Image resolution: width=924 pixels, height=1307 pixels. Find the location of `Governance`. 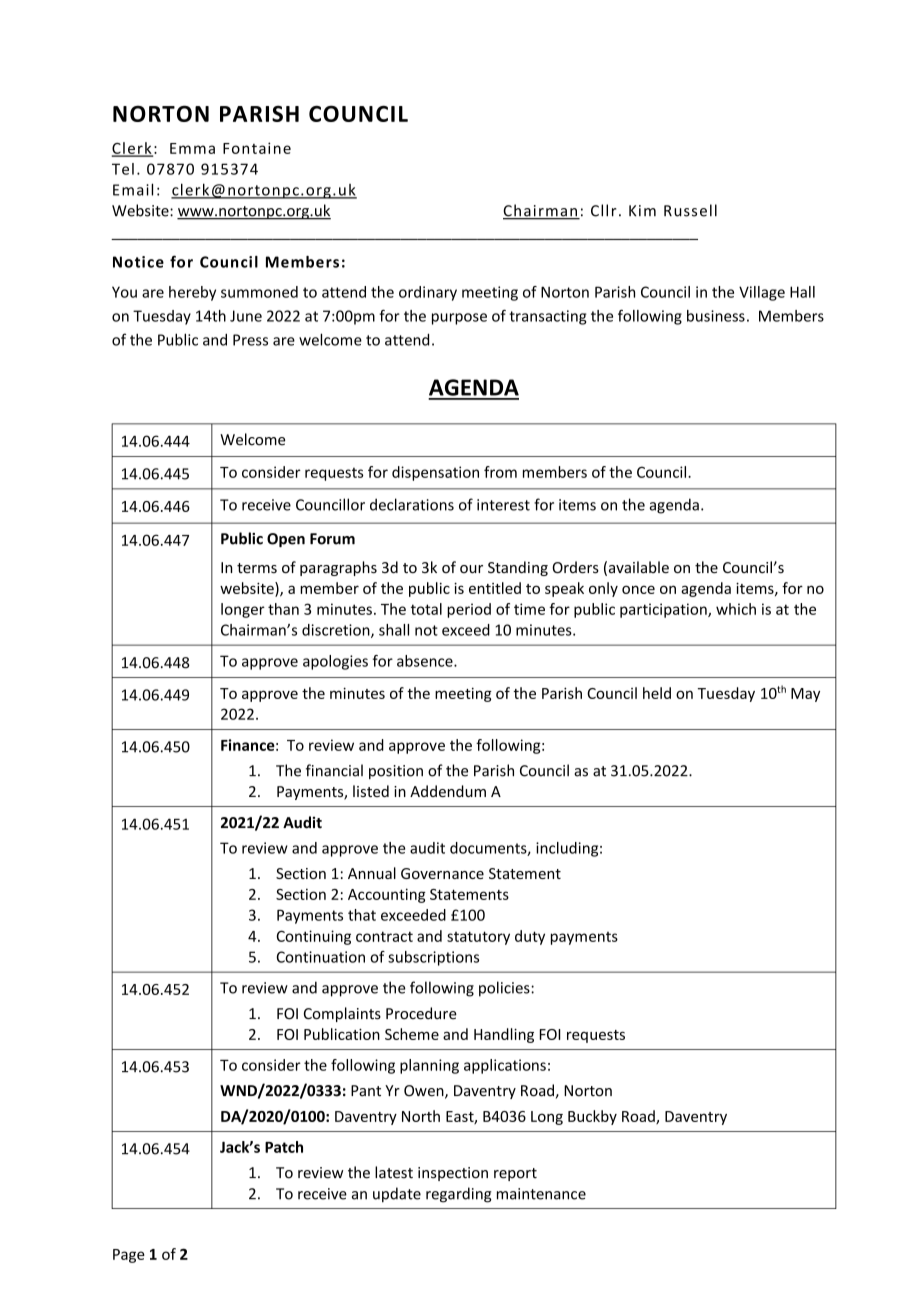

Governance is located at coordinates (442, 873).
